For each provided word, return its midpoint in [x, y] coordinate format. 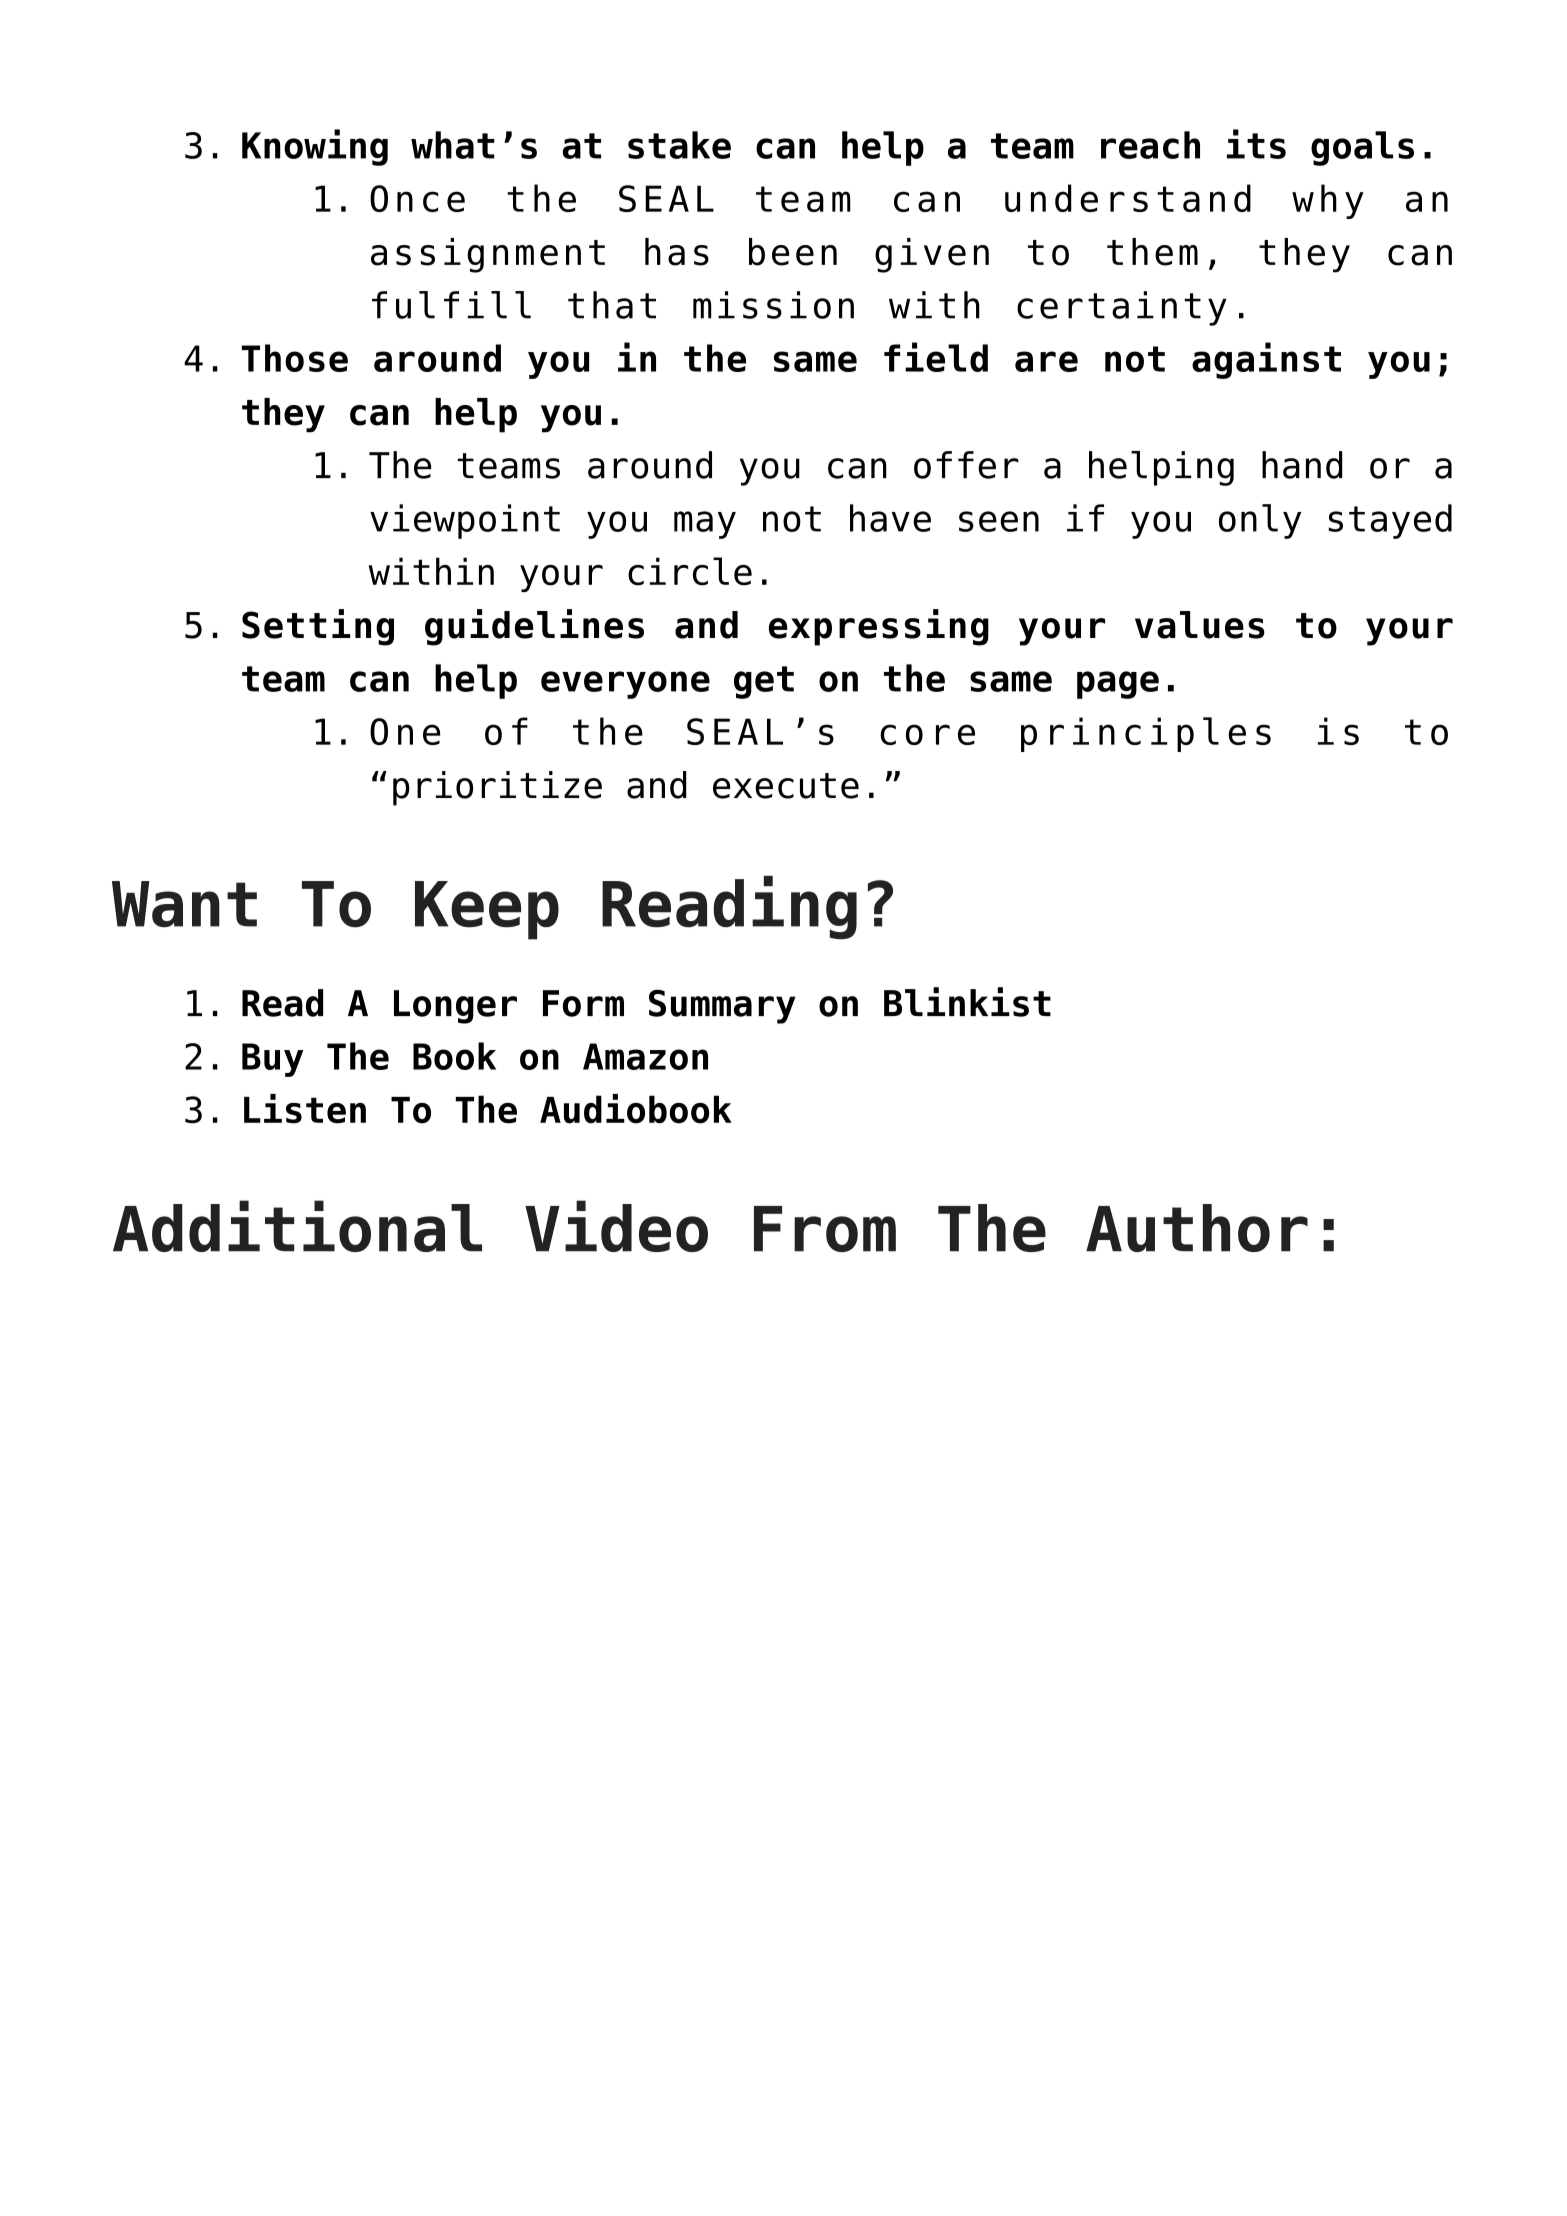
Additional [297, 1226]
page [1118, 685]
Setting [318, 627]
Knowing [315, 147]
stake [679, 145]
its [1256, 144]
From [825, 1229]
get [764, 682]
